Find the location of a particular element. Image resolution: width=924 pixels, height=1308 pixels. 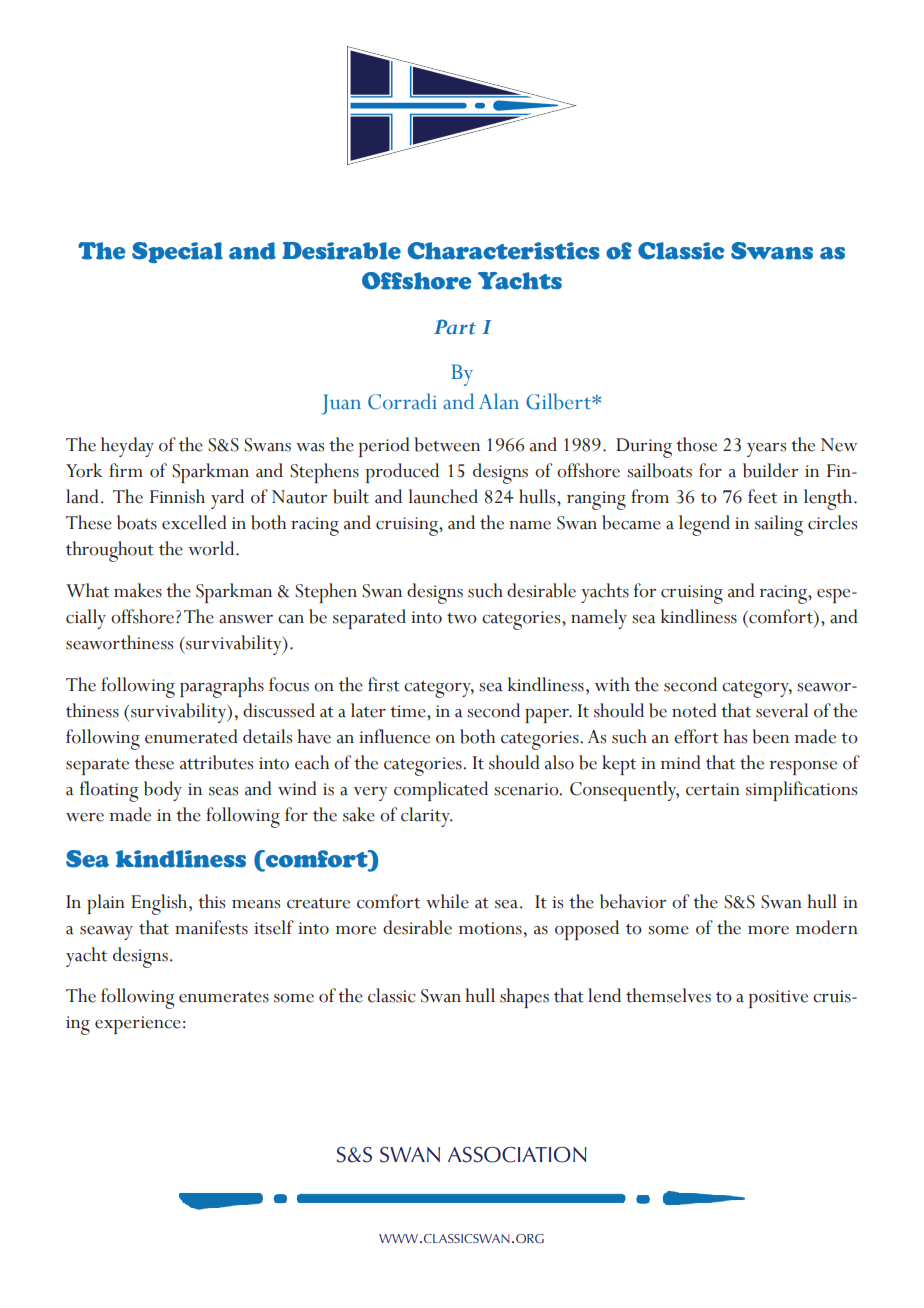

feet is located at coordinates (762, 496).
